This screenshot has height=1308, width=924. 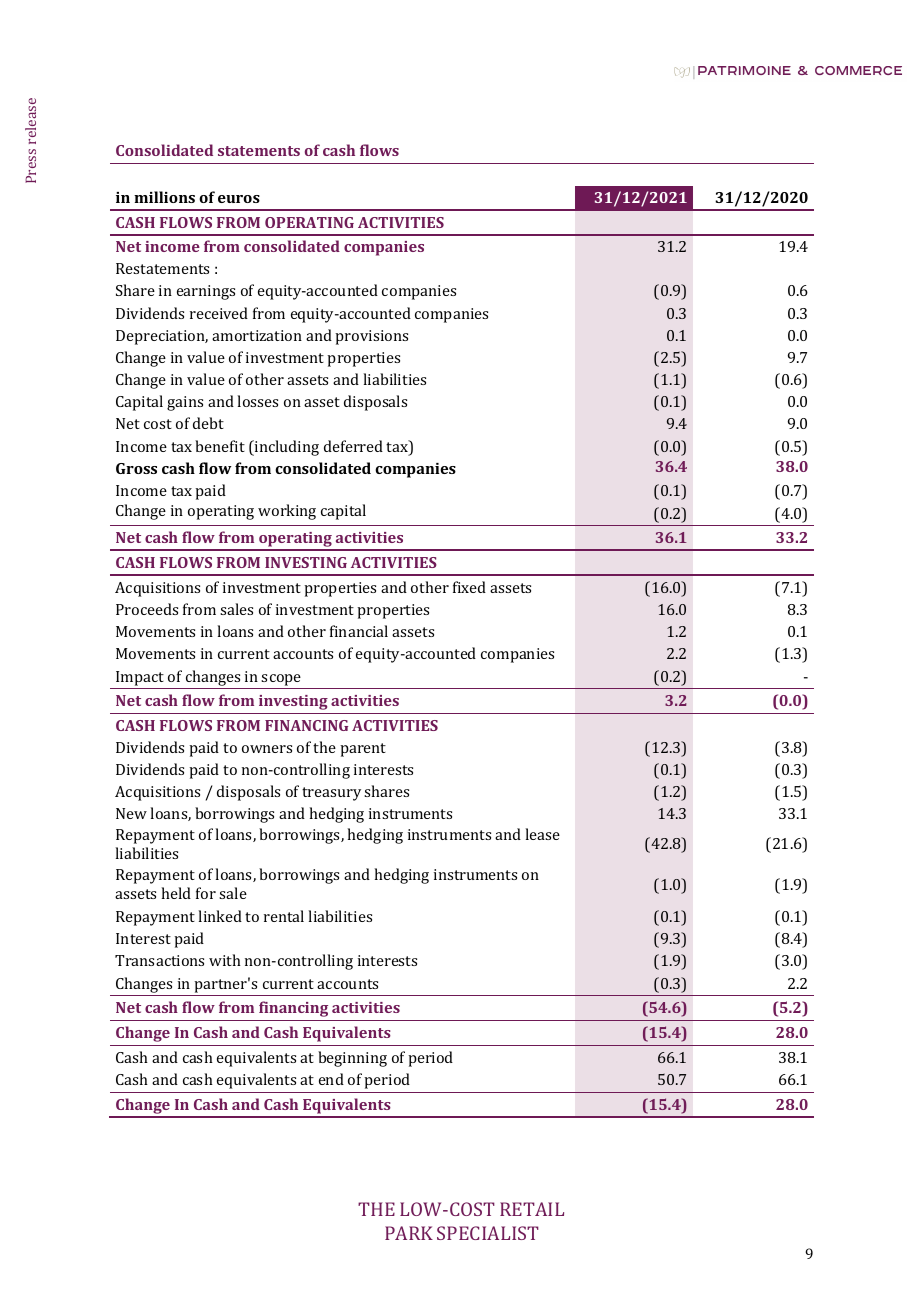 I want to click on fixed, so click(x=469, y=587).
